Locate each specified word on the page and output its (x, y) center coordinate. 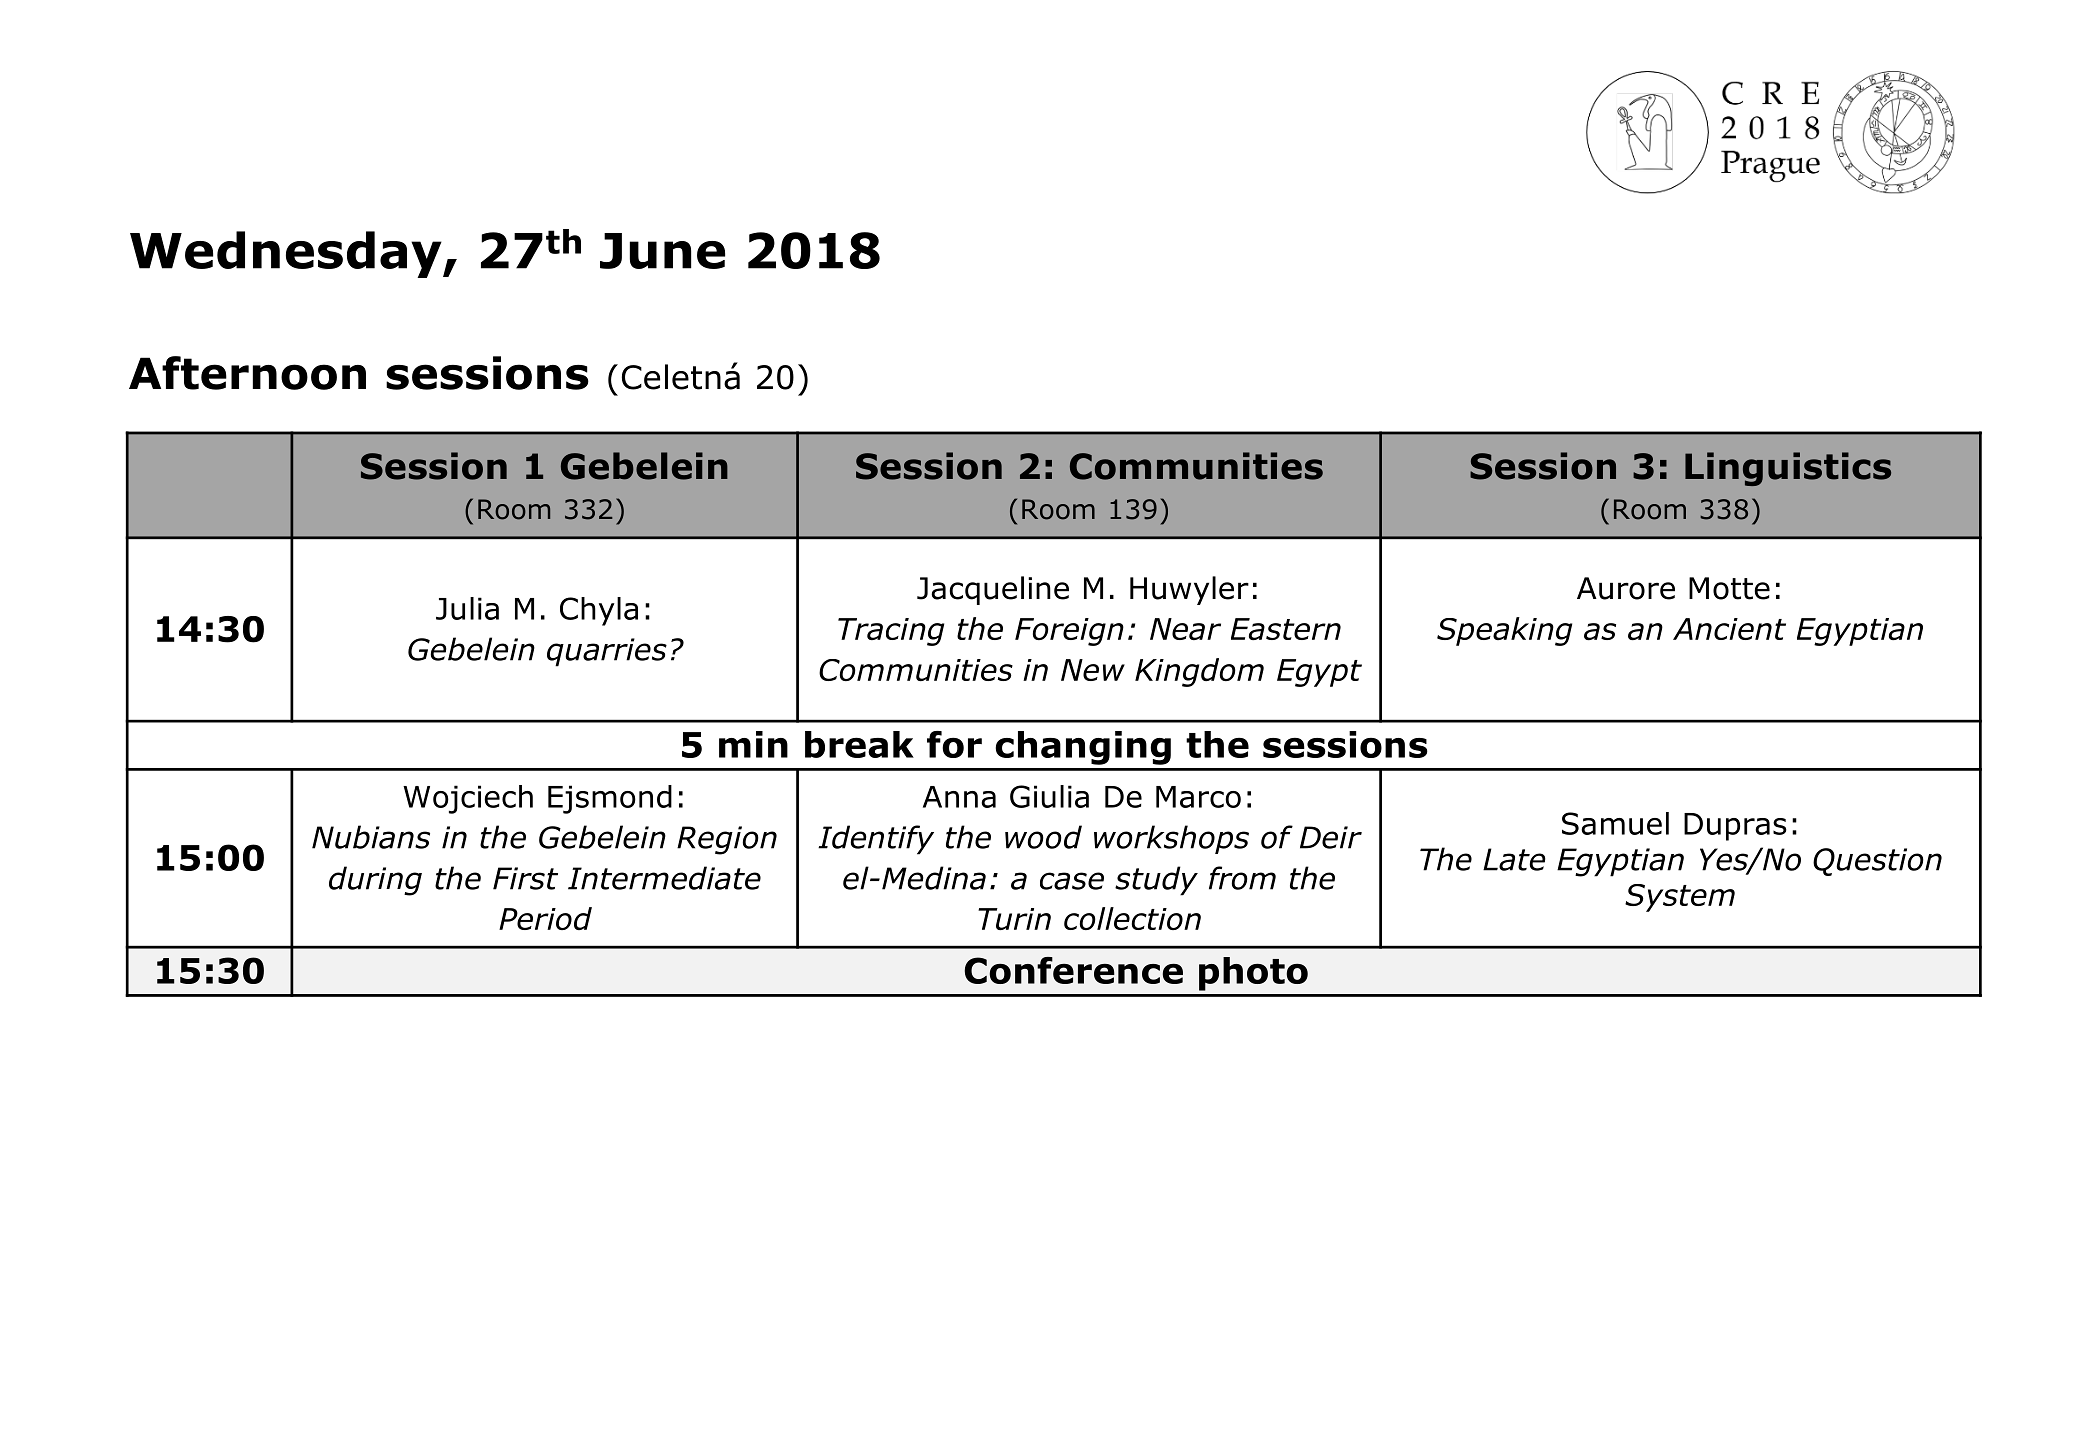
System (1680, 898)
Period (545, 918)
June (662, 251)
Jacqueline (993, 590)
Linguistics (1788, 469)
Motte (1729, 588)
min (753, 744)
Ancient (1729, 629)
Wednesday (287, 254)
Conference (1073, 970)
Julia (467, 608)
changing (1083, 748)
